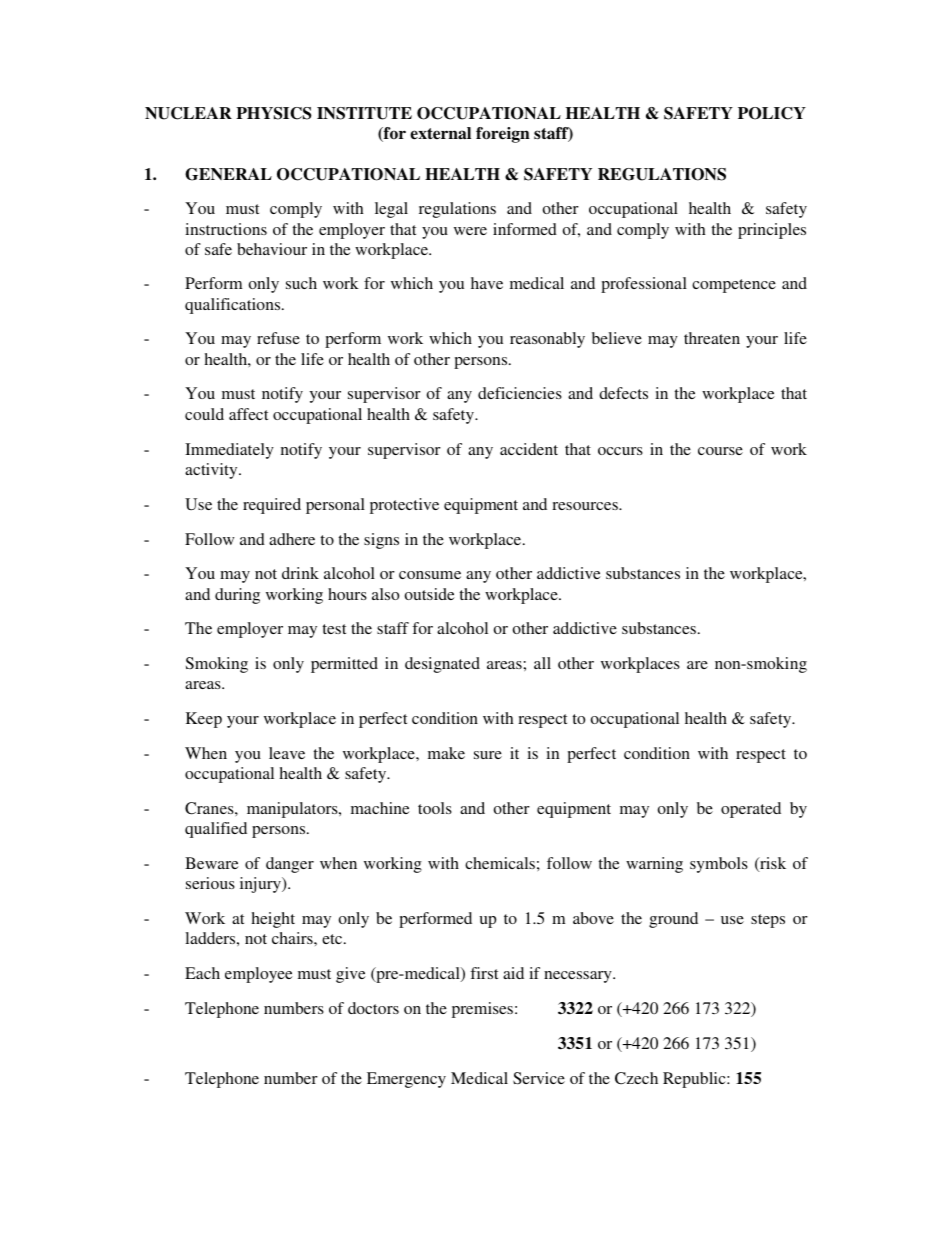 Image resolution: width=952 pixels, height=1233 pixels. What do you see at coordinates (720, 451) in the screenshot?
I see `course` at bounding box center [720, 451].
